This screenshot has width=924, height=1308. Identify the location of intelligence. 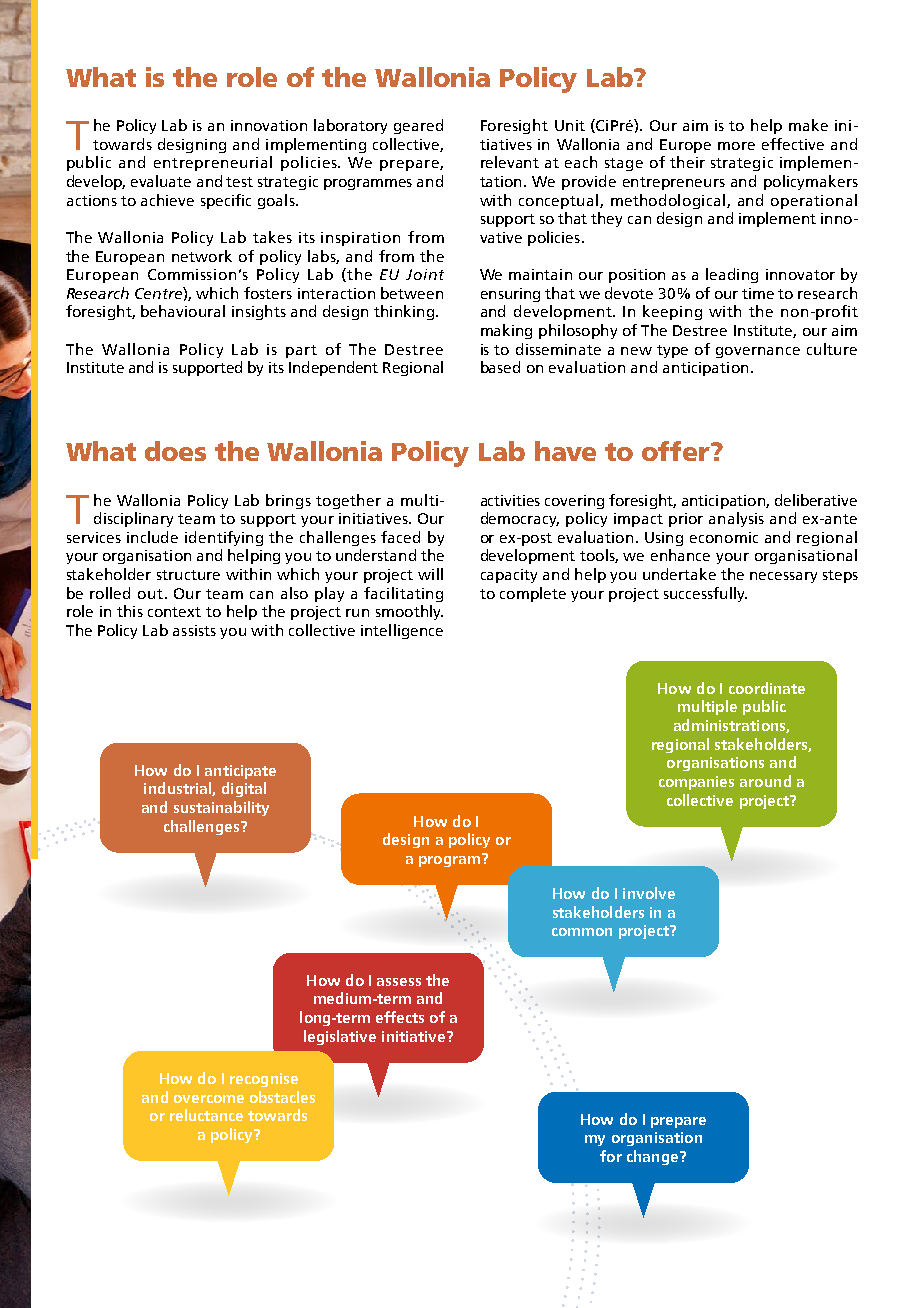
(402, 631).
